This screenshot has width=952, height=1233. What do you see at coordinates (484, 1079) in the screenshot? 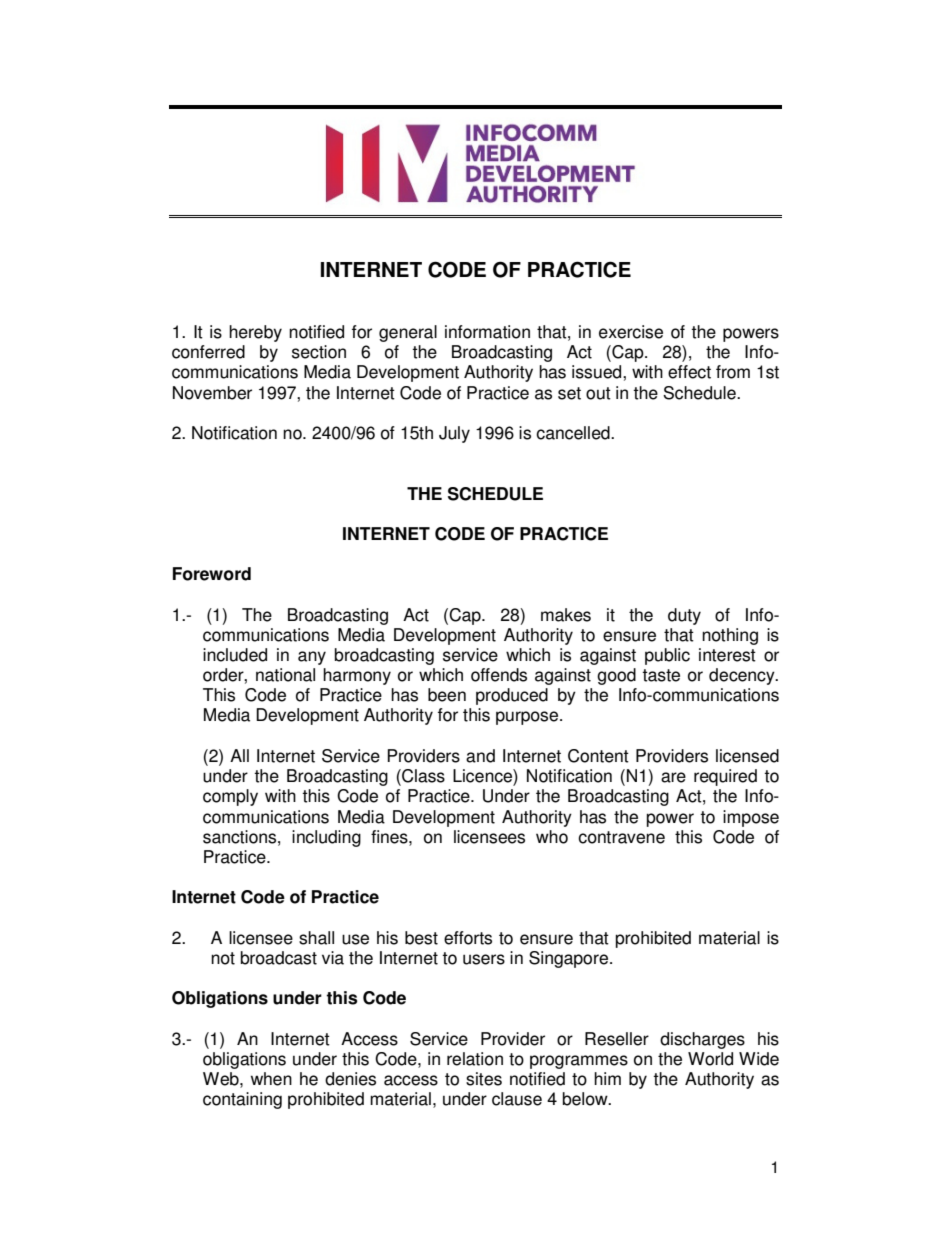
I see `sites` at bounding box center [484, 1079].
